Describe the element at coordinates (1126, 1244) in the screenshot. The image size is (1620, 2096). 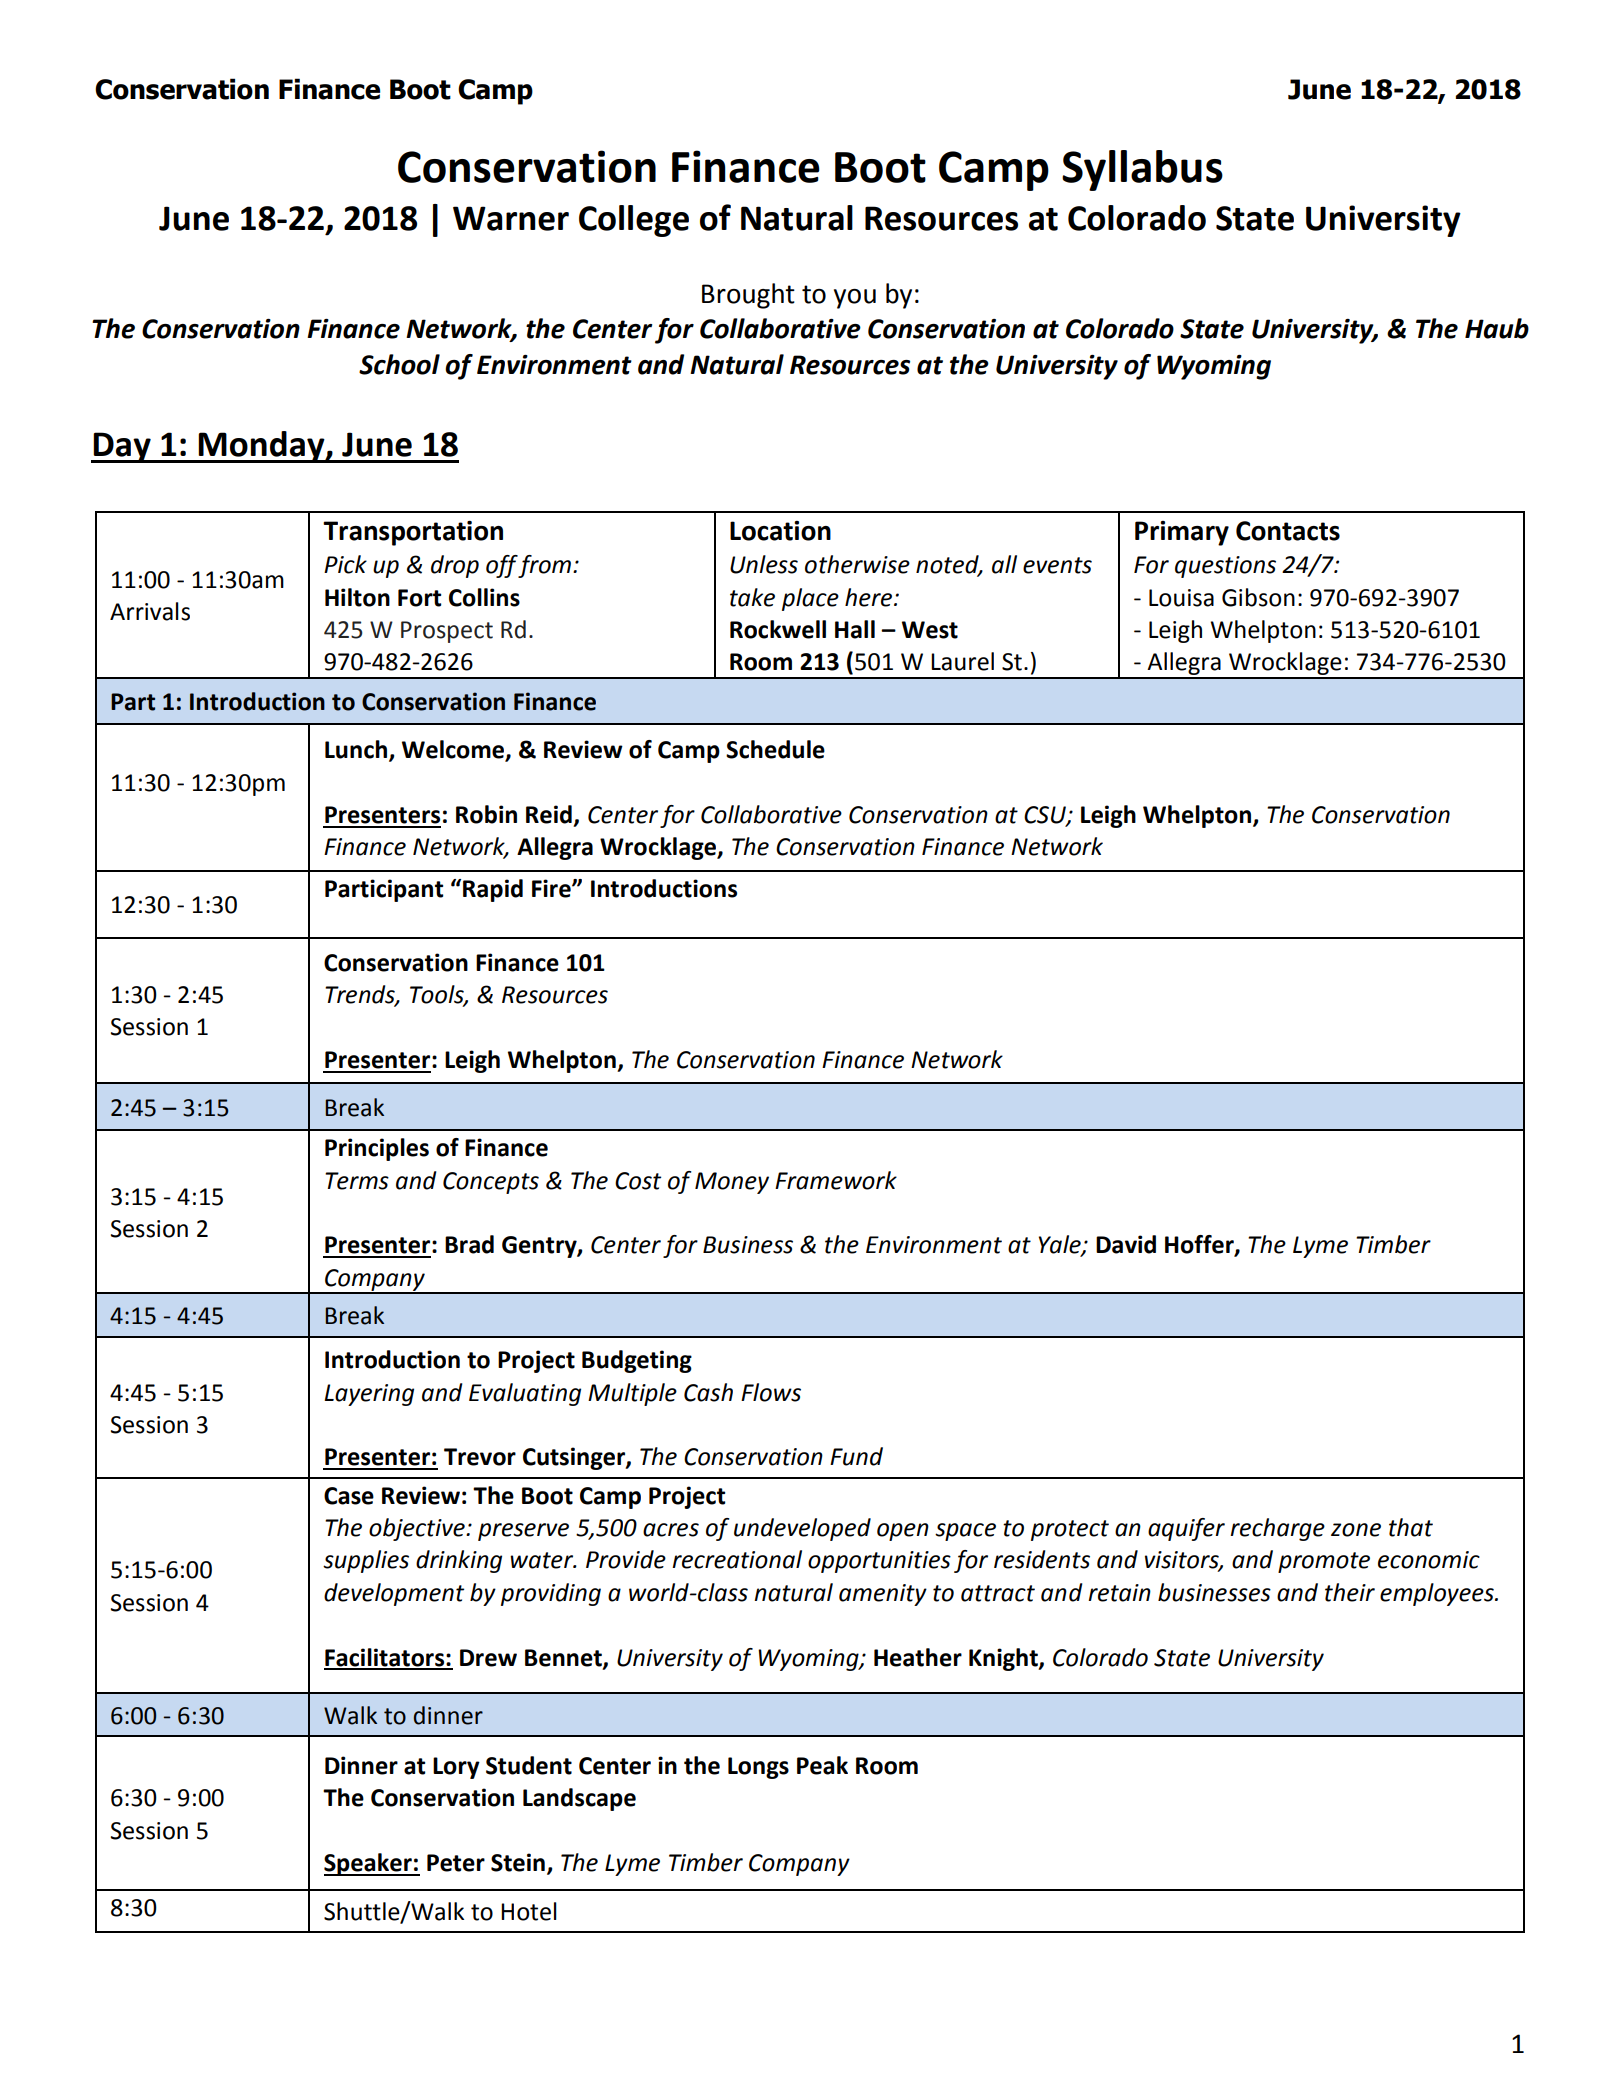
I see `David` at that location.
